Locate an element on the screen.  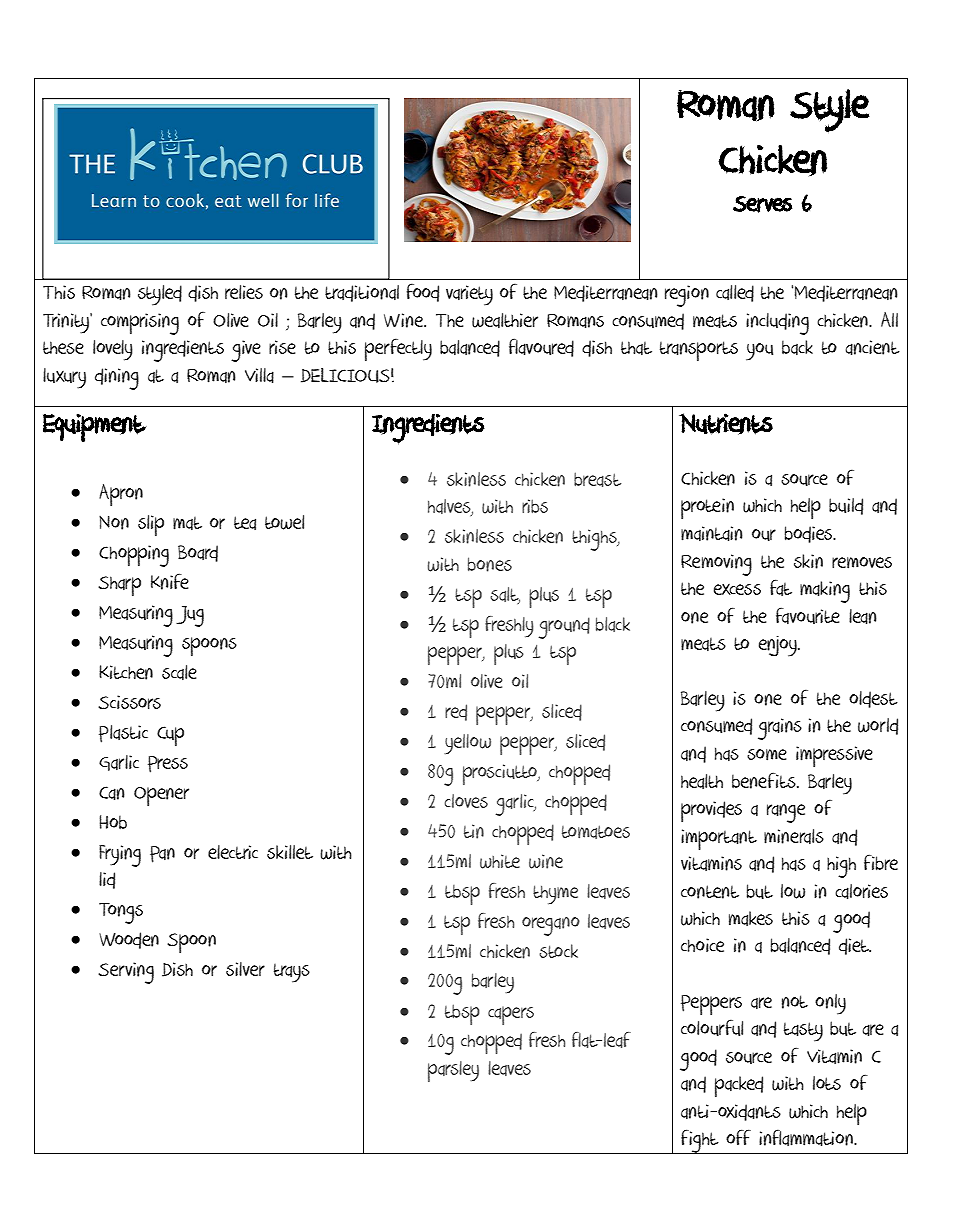
variety is located at coordinates (469, 295).
